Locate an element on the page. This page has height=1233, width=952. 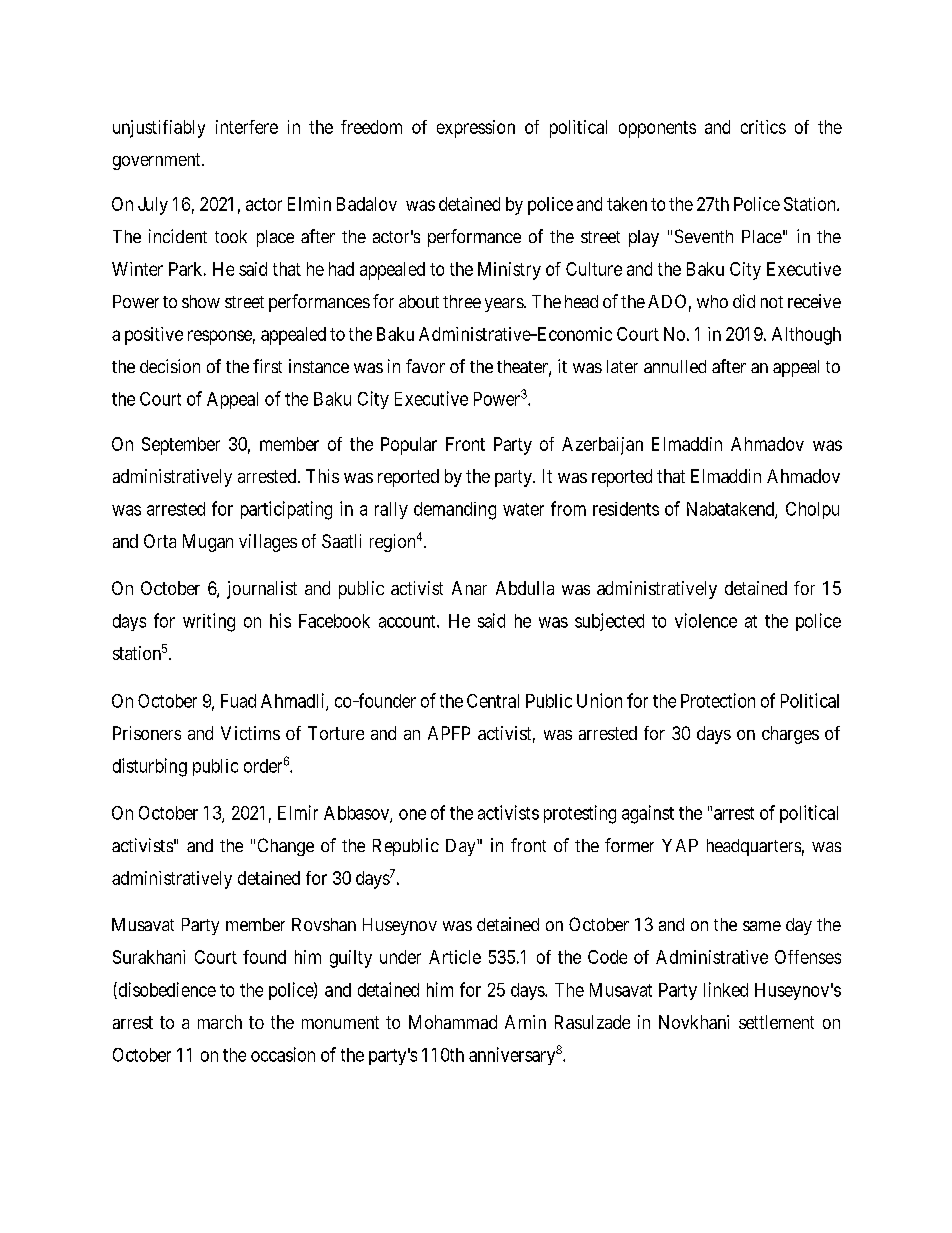
Protection is located at coordinates (718, 700).
